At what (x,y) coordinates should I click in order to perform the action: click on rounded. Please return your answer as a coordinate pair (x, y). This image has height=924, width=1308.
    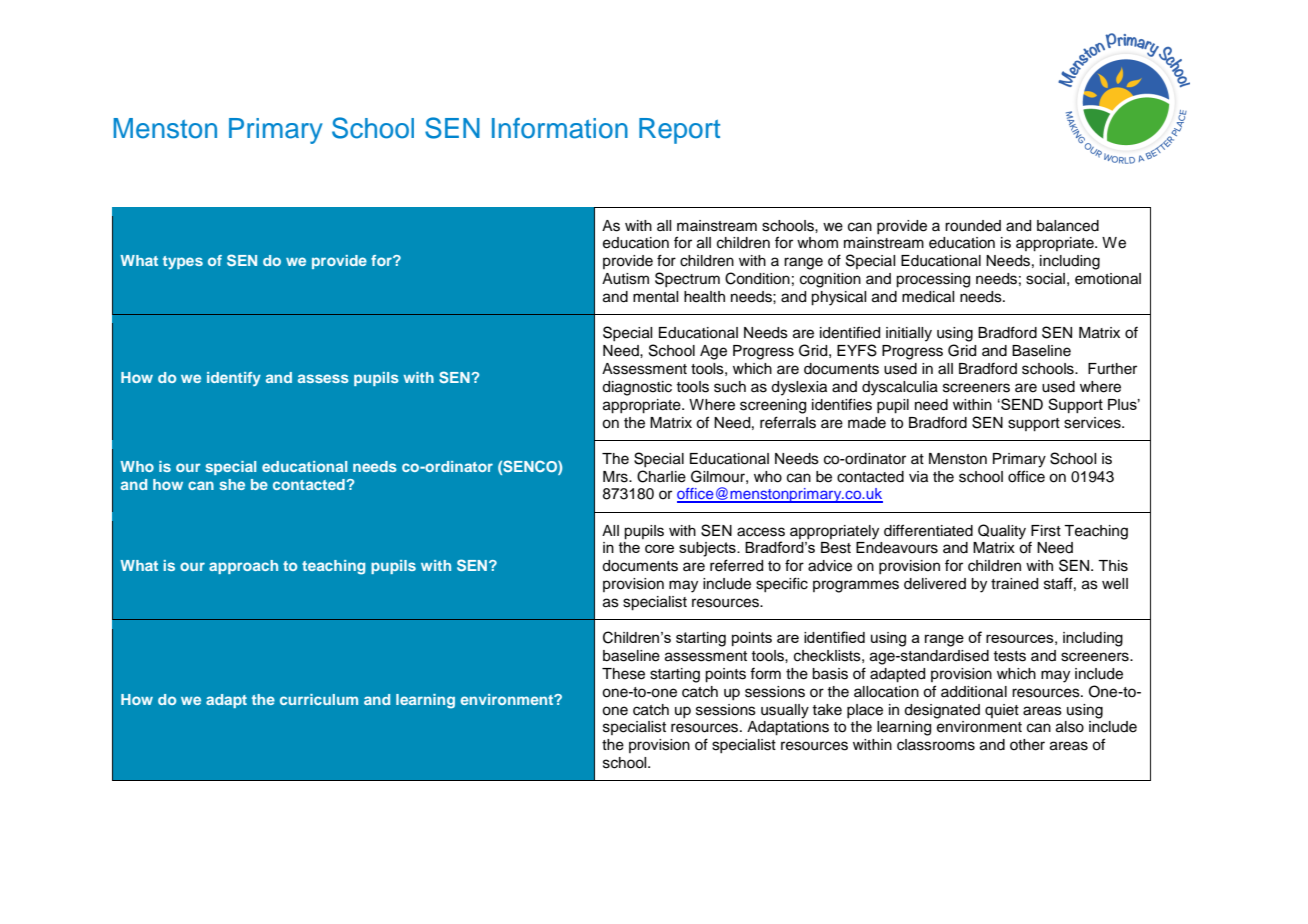
    Looking at the image, I should click on (973, 226).
